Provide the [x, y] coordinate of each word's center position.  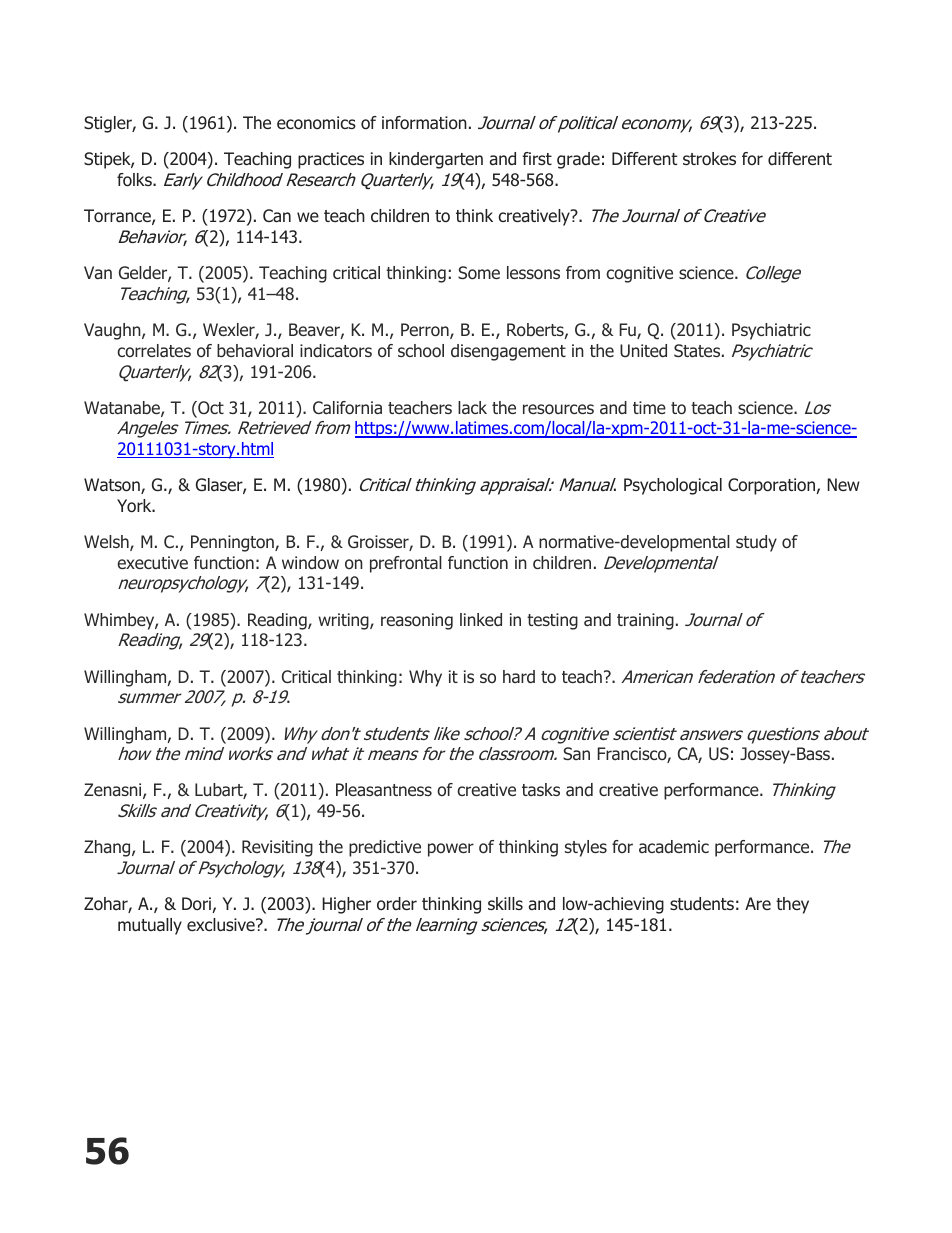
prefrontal [406, 564]
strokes [709, 159]
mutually [150, 926]
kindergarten [436, 160]
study [756, 543]
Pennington [233, 543]
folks [135, 180]
